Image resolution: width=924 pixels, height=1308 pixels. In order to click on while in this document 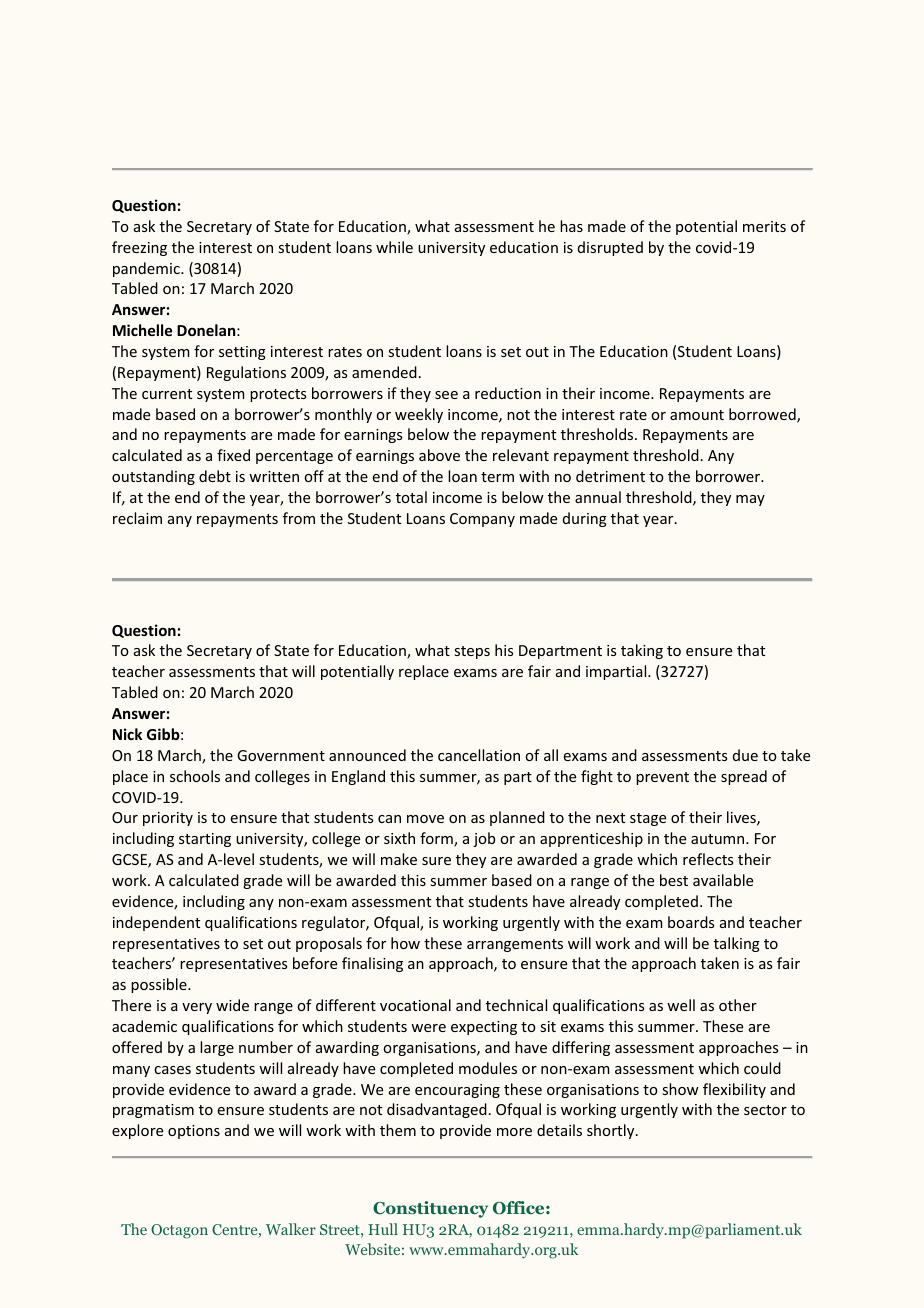, I will do `click(394, 247)`.
